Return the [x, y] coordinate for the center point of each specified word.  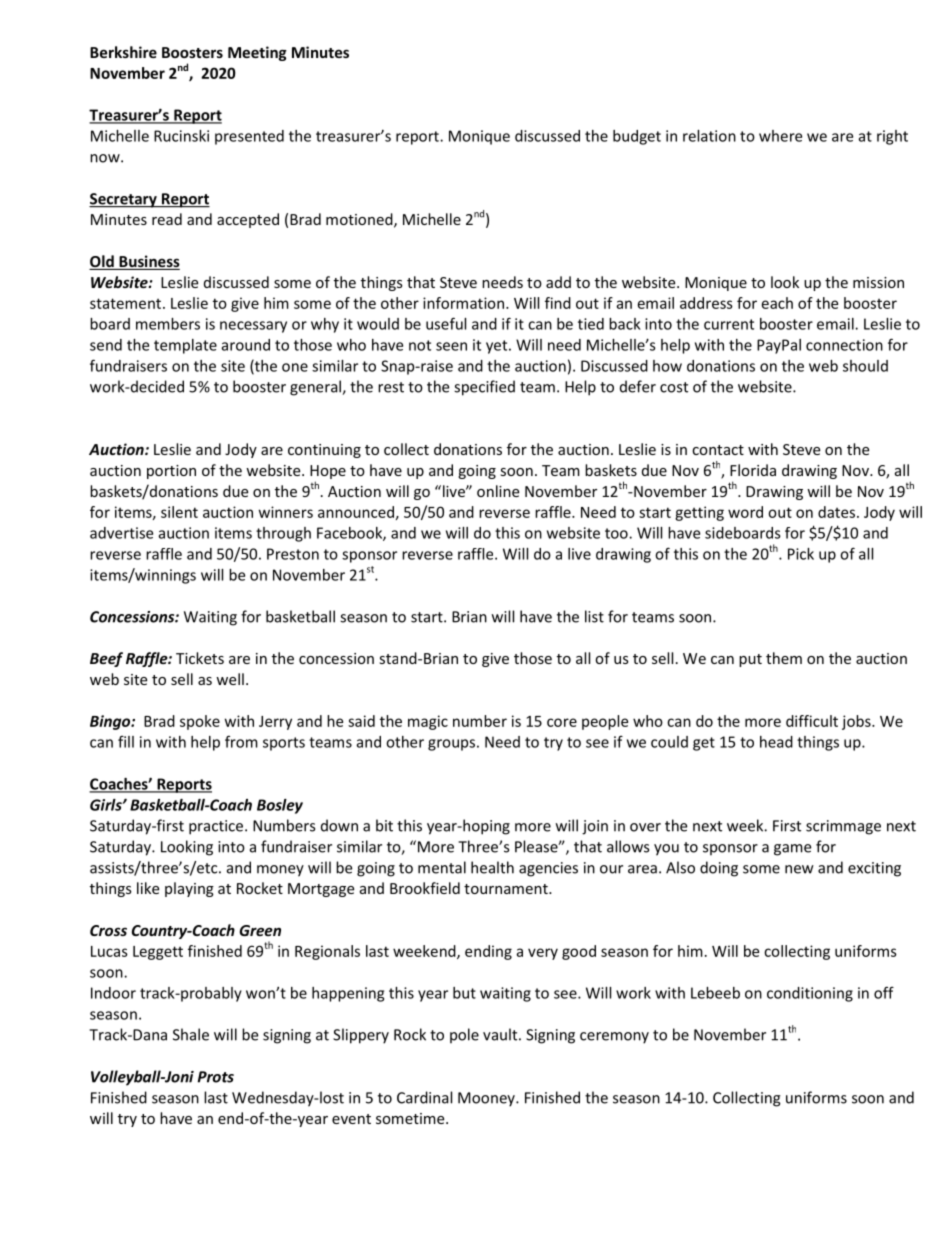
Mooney [487, 1099]
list [594, 616]
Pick [801, 554]
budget [637, 137]
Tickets [200, 658]
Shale [191, 1034]
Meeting [257, 53]
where [780, 136]
